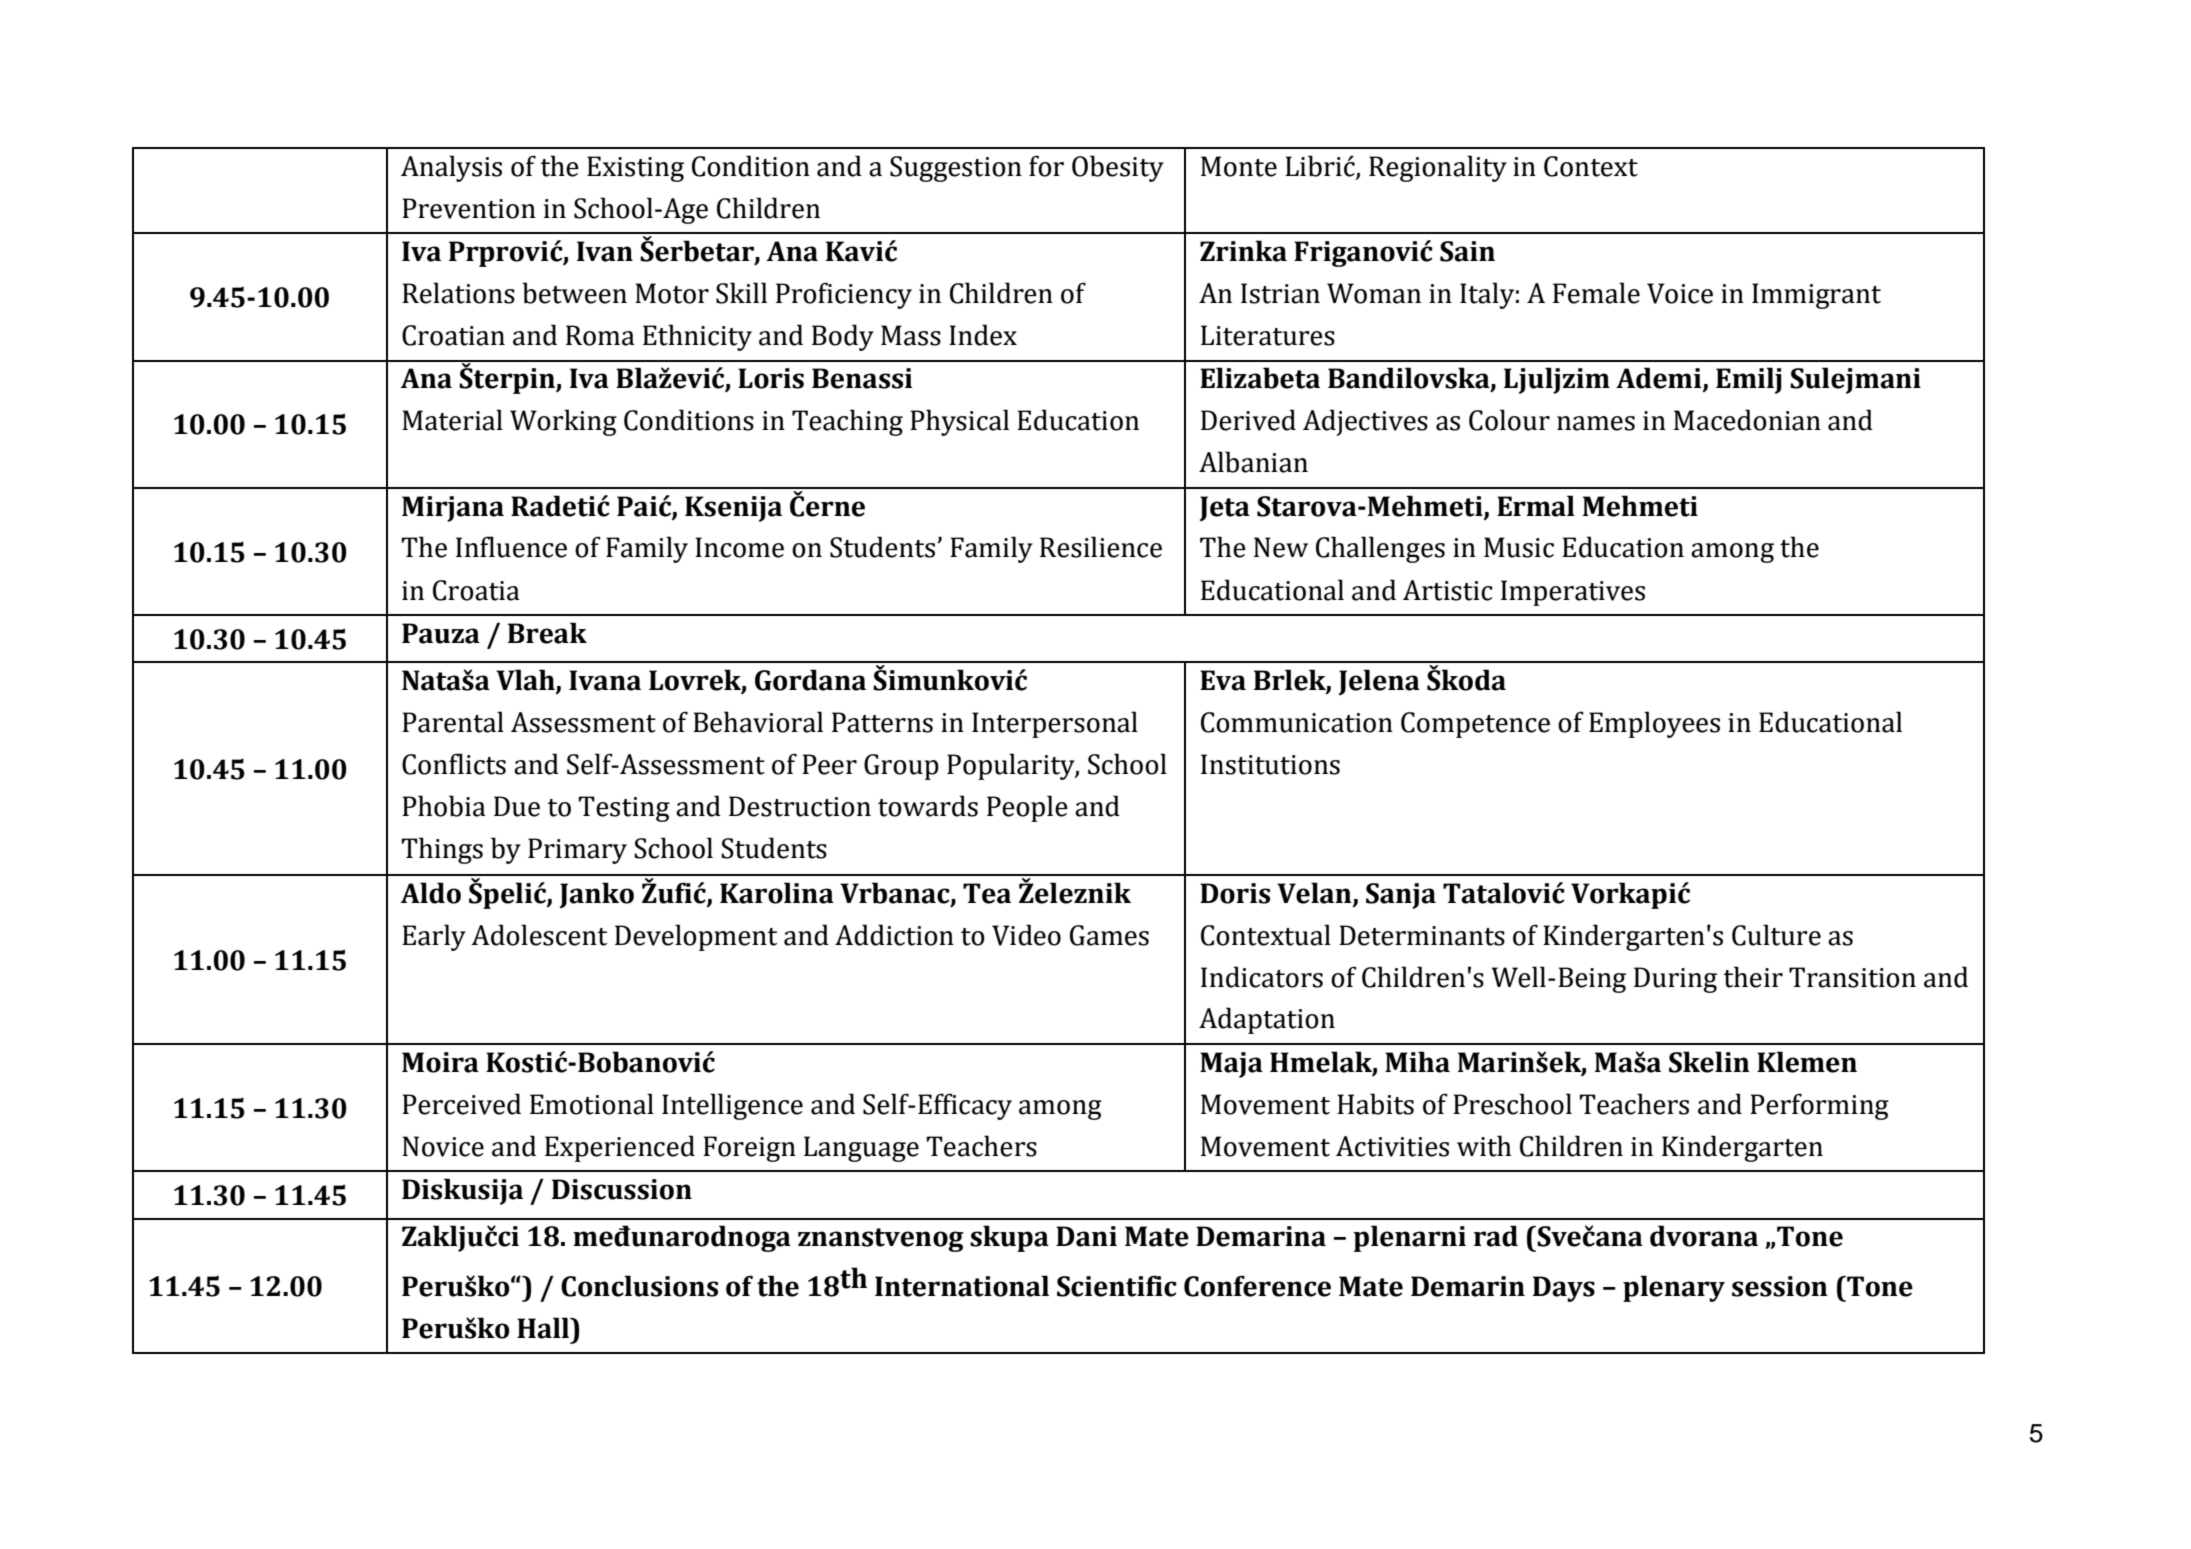 The width and height of the page is (2191, 1549). Describe the element at coordinates (1101, 547) in the page. I see `Resilience` at that location.
